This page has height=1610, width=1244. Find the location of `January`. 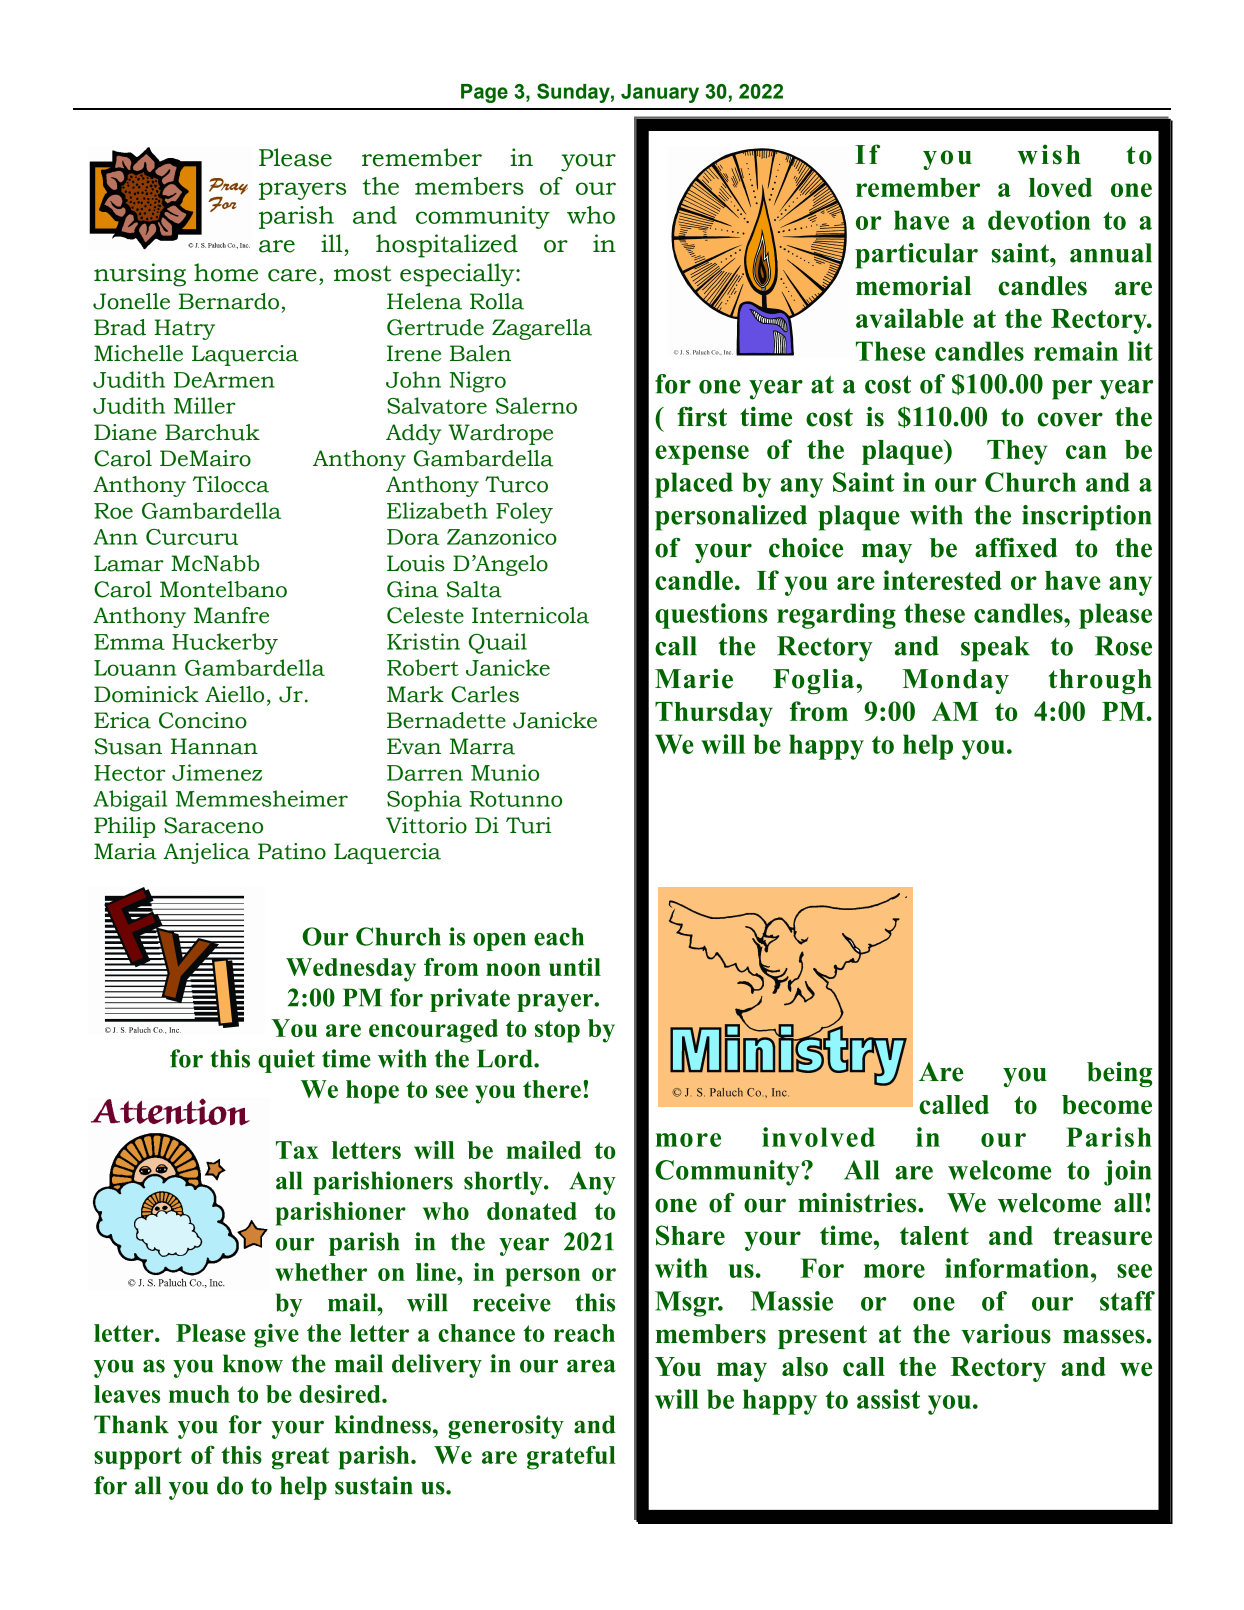

January is located at coordinates (660, 93).
